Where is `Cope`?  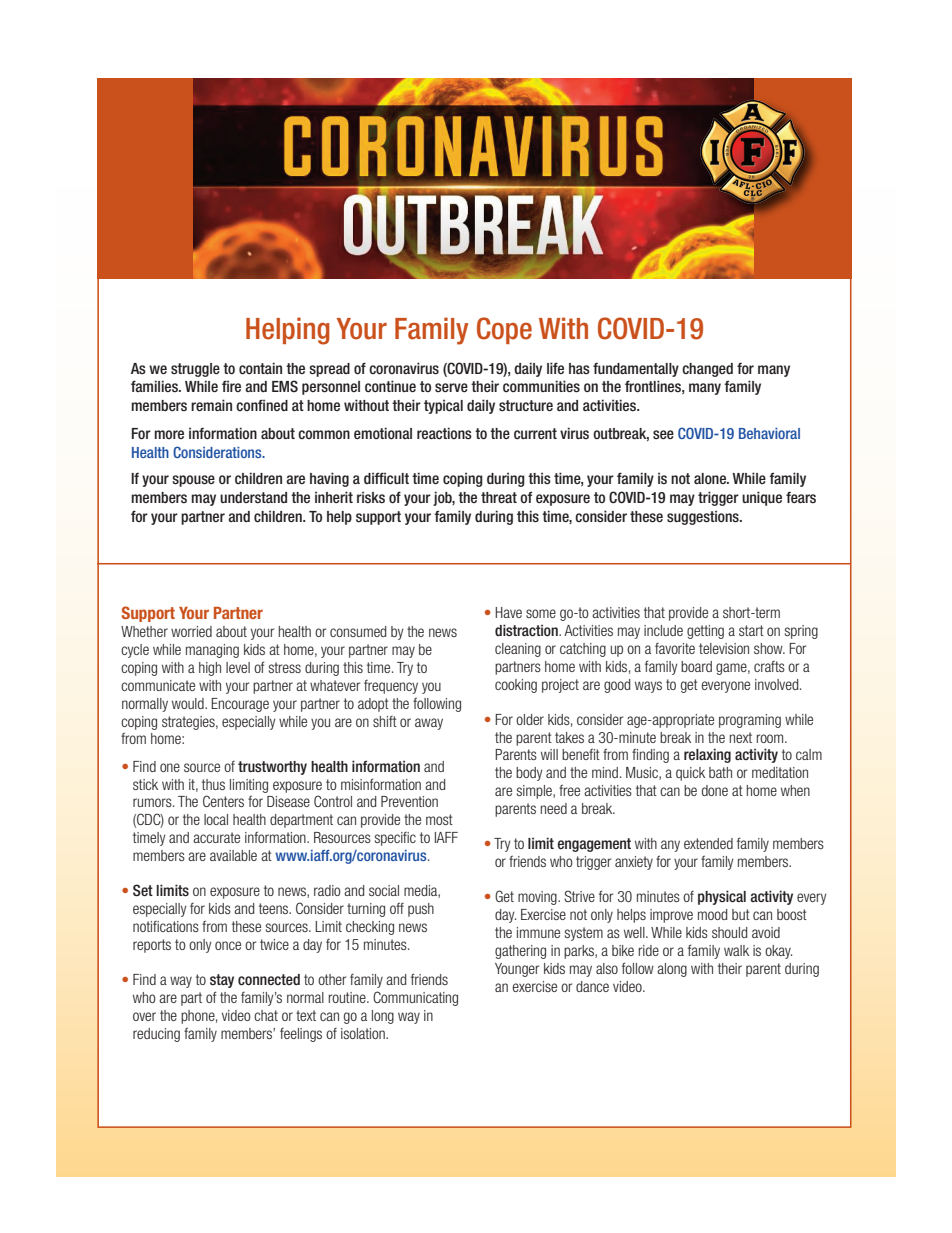 Cope is located at coordinates (504, 330).
